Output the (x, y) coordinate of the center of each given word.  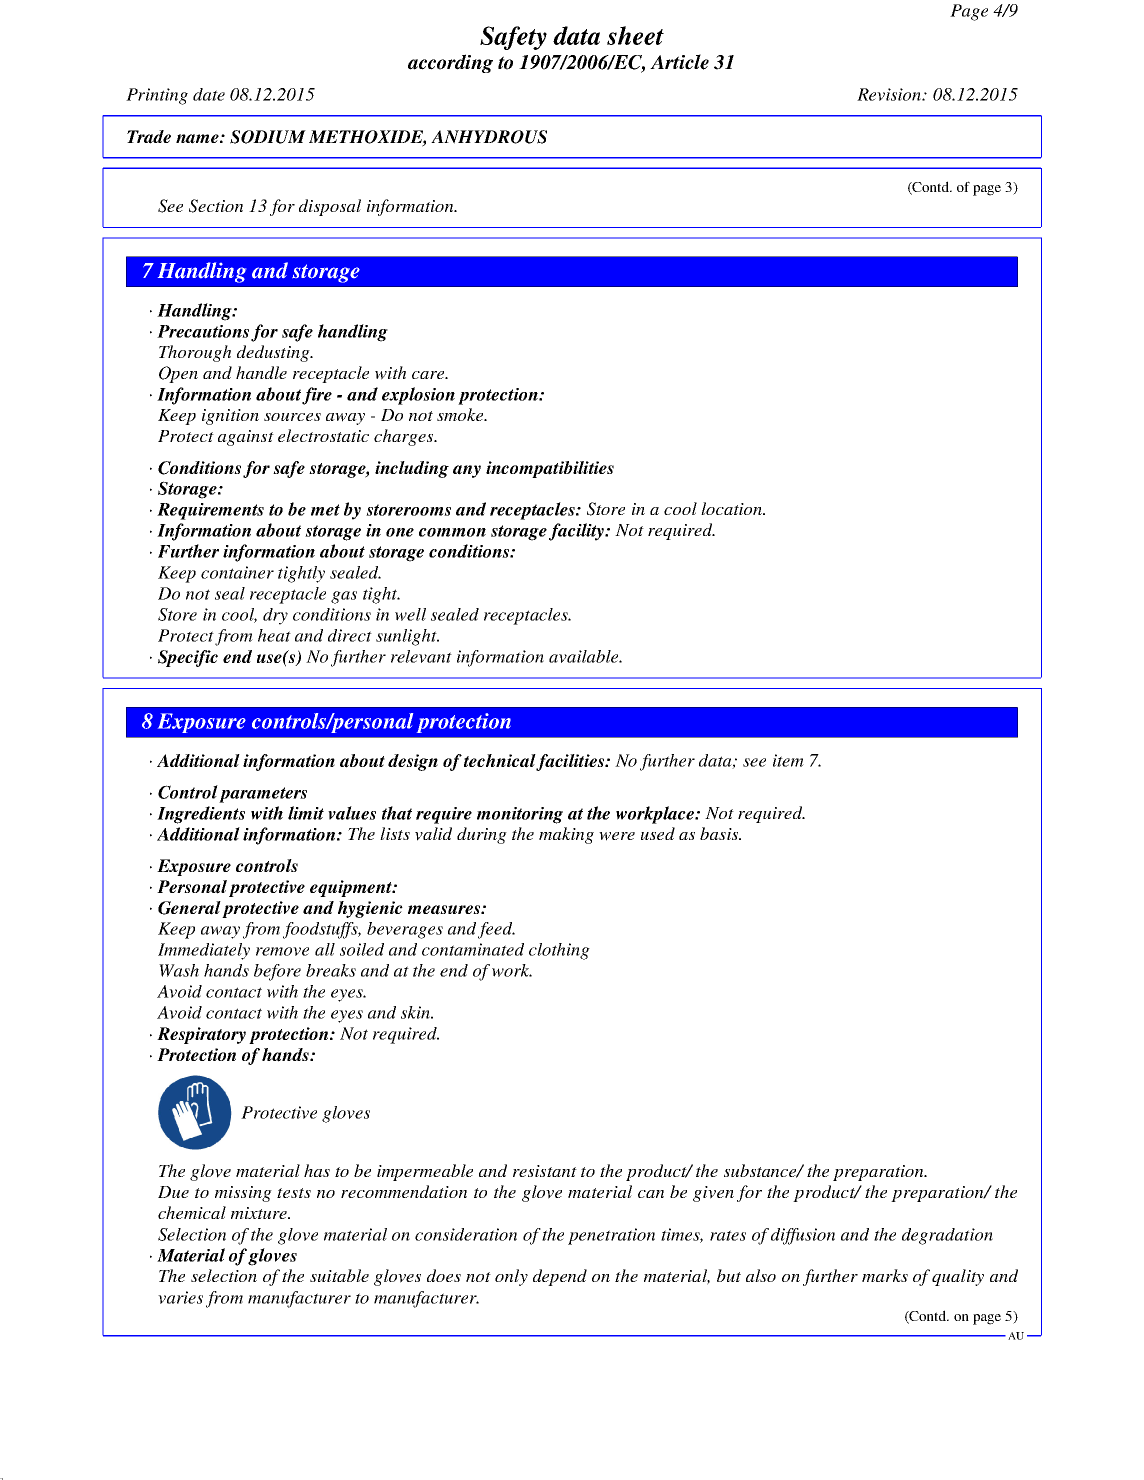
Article (679, 62)
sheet (635, 35)
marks (885, 1275)
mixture (260, 1213)
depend (560, 1277)
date (209, 94)
